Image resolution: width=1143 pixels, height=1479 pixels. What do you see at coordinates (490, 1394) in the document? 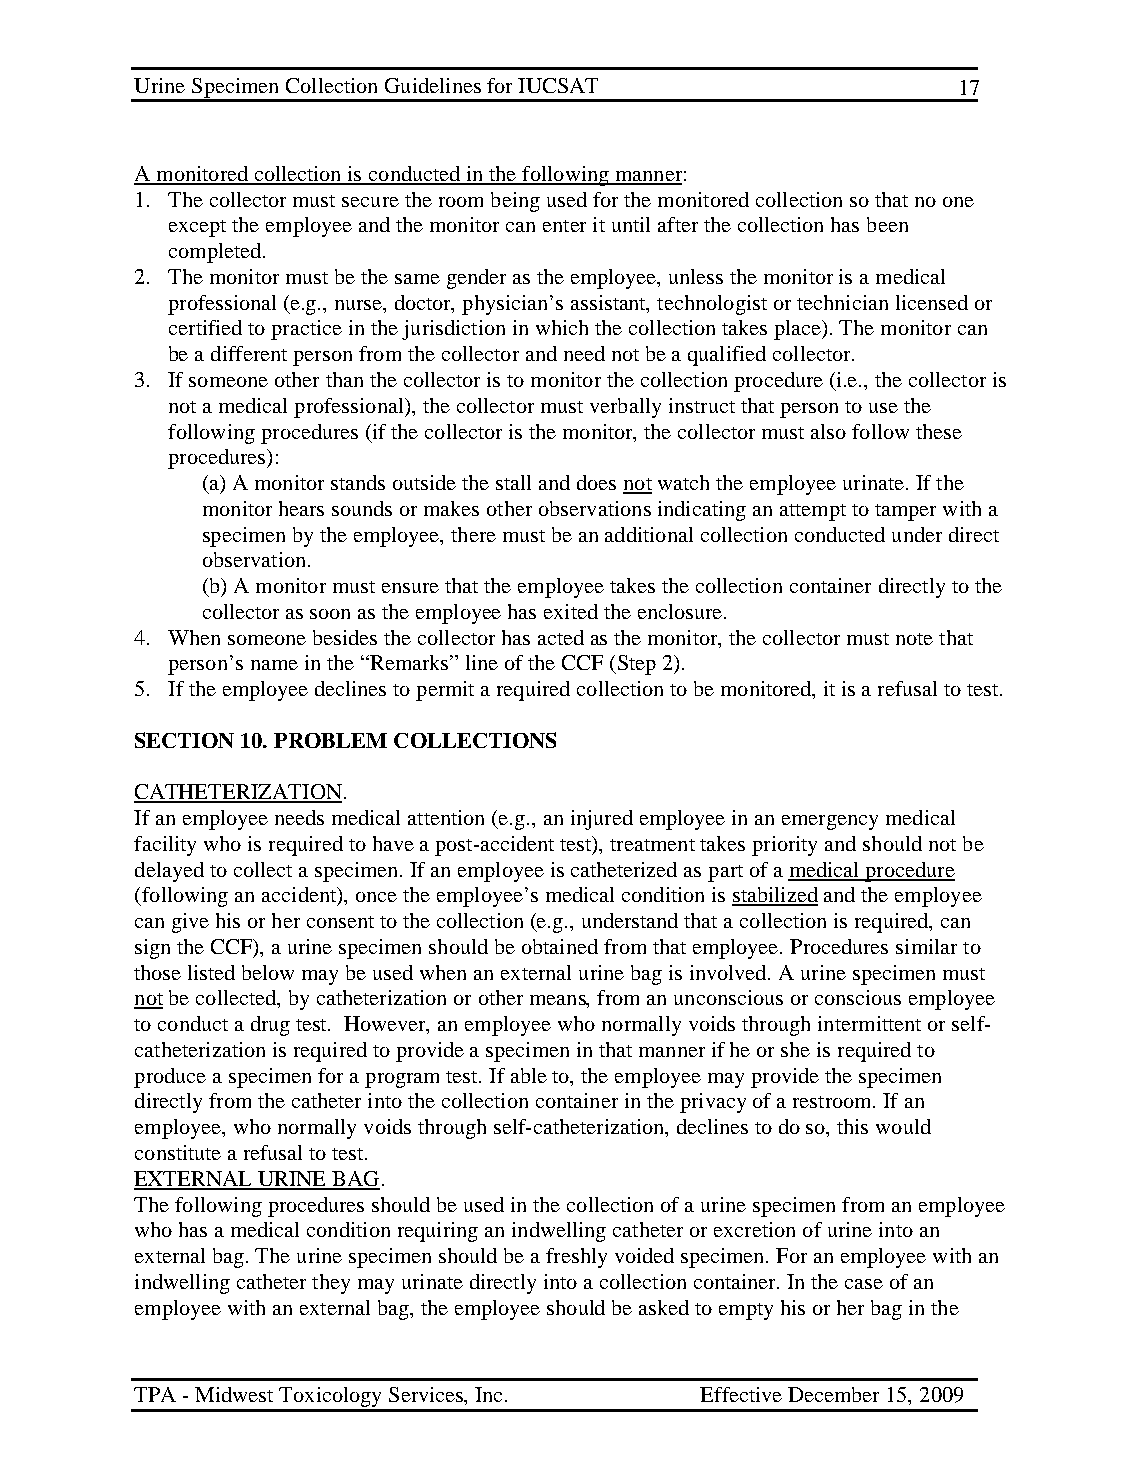
I see `Inc` at bounding box center [490, 1394].
